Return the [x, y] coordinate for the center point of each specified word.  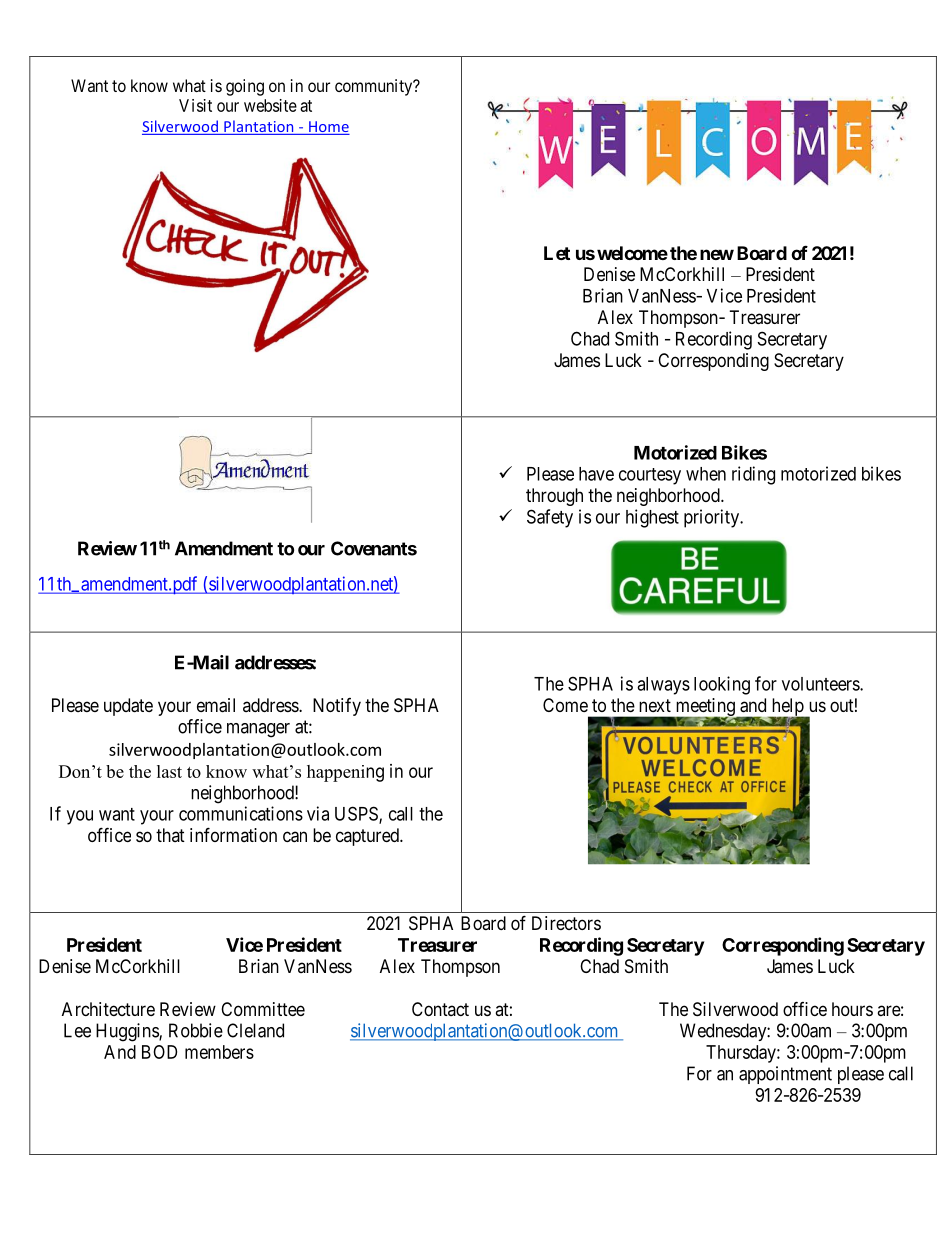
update [128, 707]
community [375, 87]
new [717, 254]
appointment [785, 1075]
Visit [195, 105]
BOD [159, 1052]
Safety [550, 518]
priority [713, 518]
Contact [440, 1009]
